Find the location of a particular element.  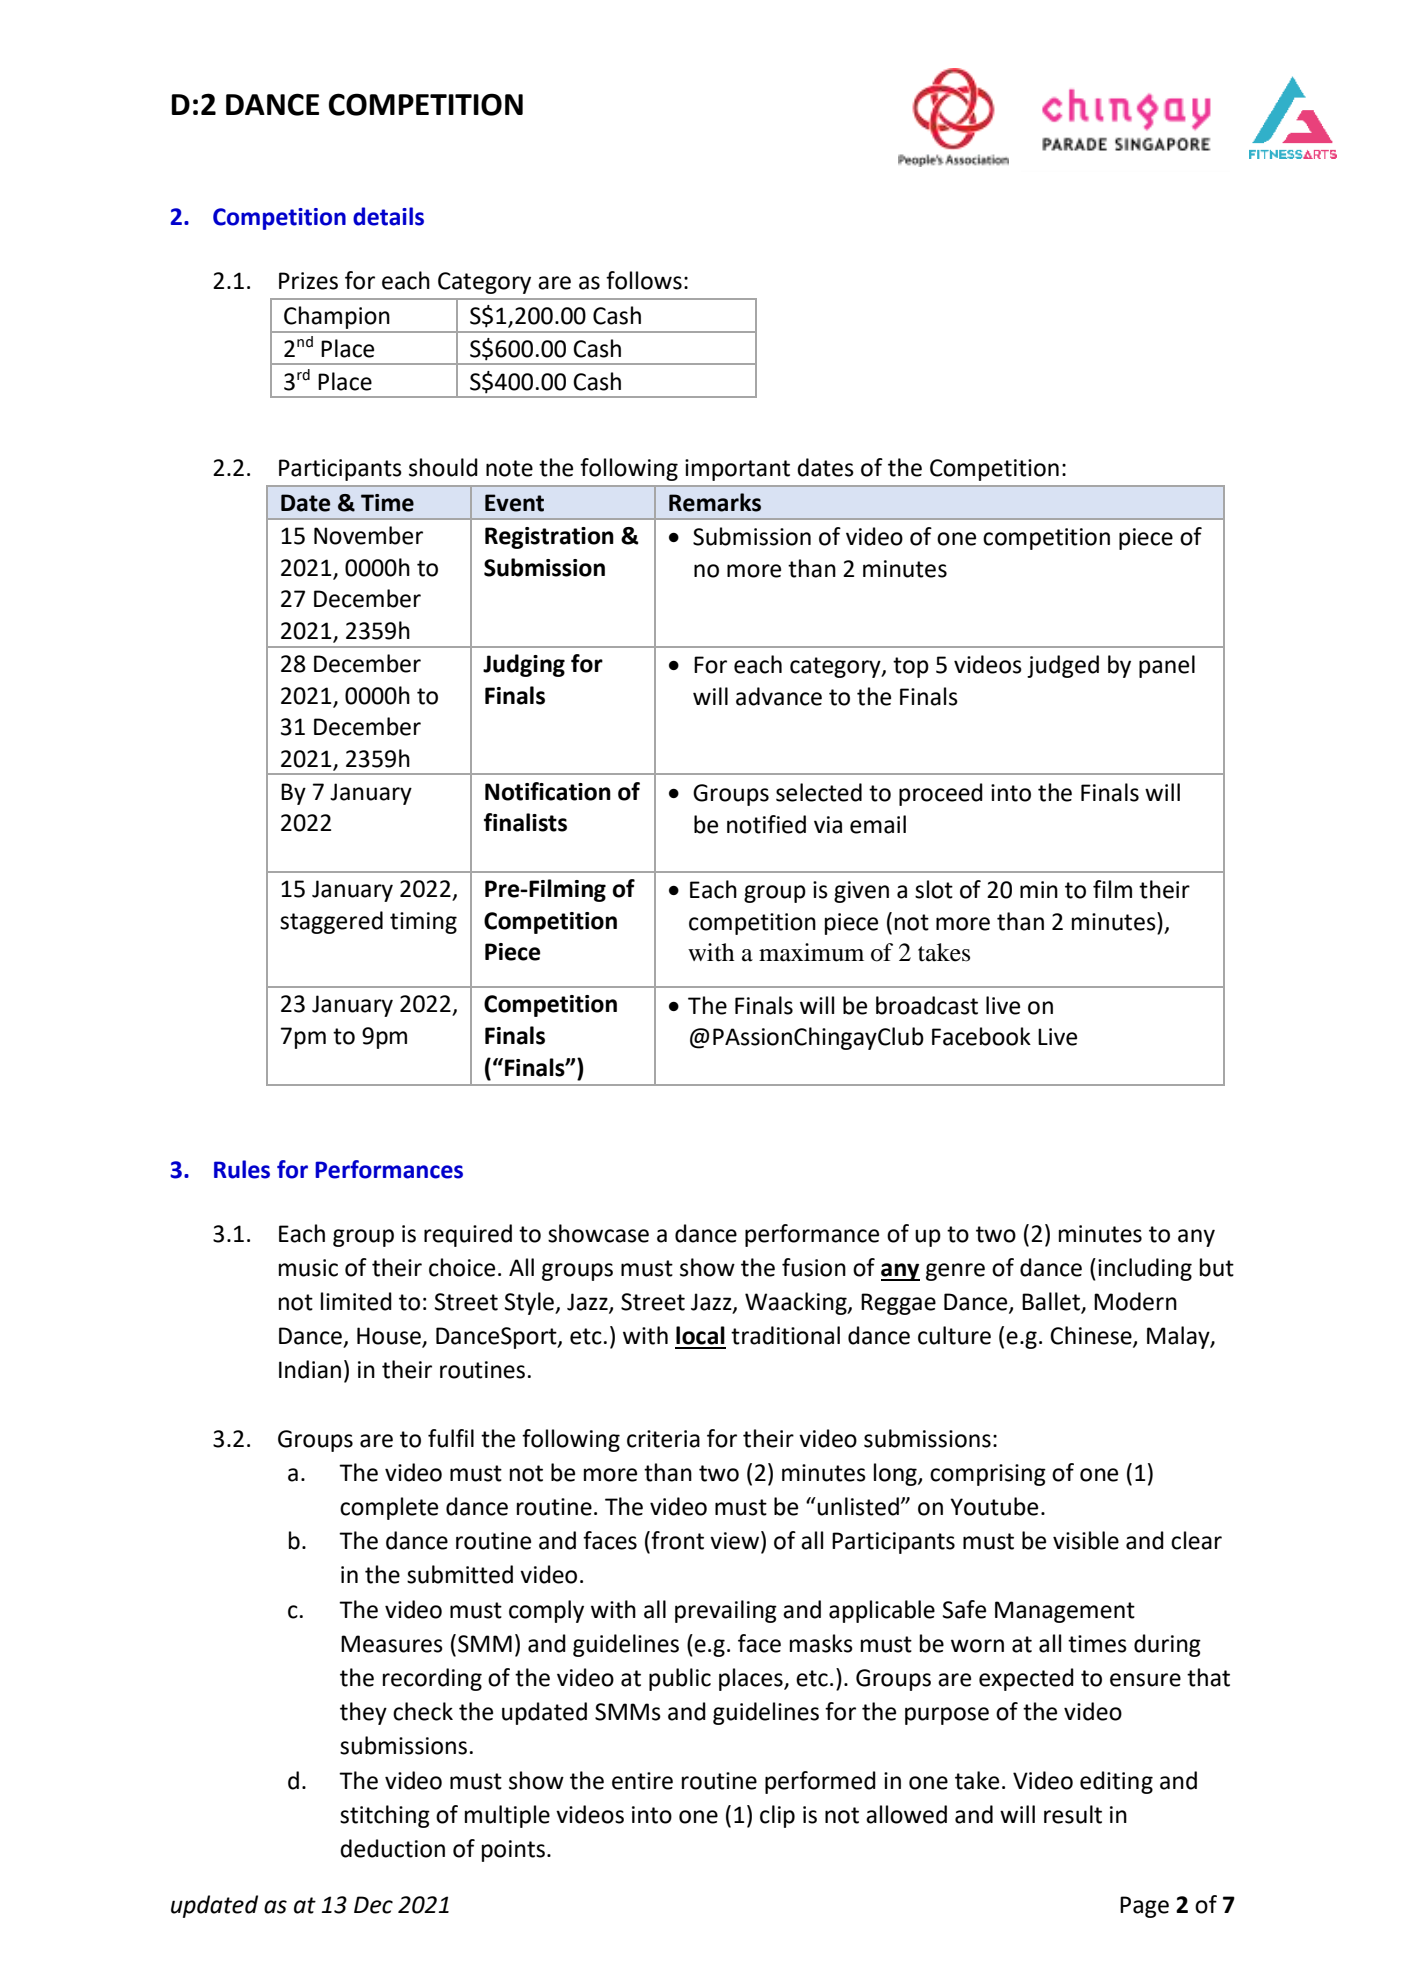

traditional is located at coordinates (785, 1335).
